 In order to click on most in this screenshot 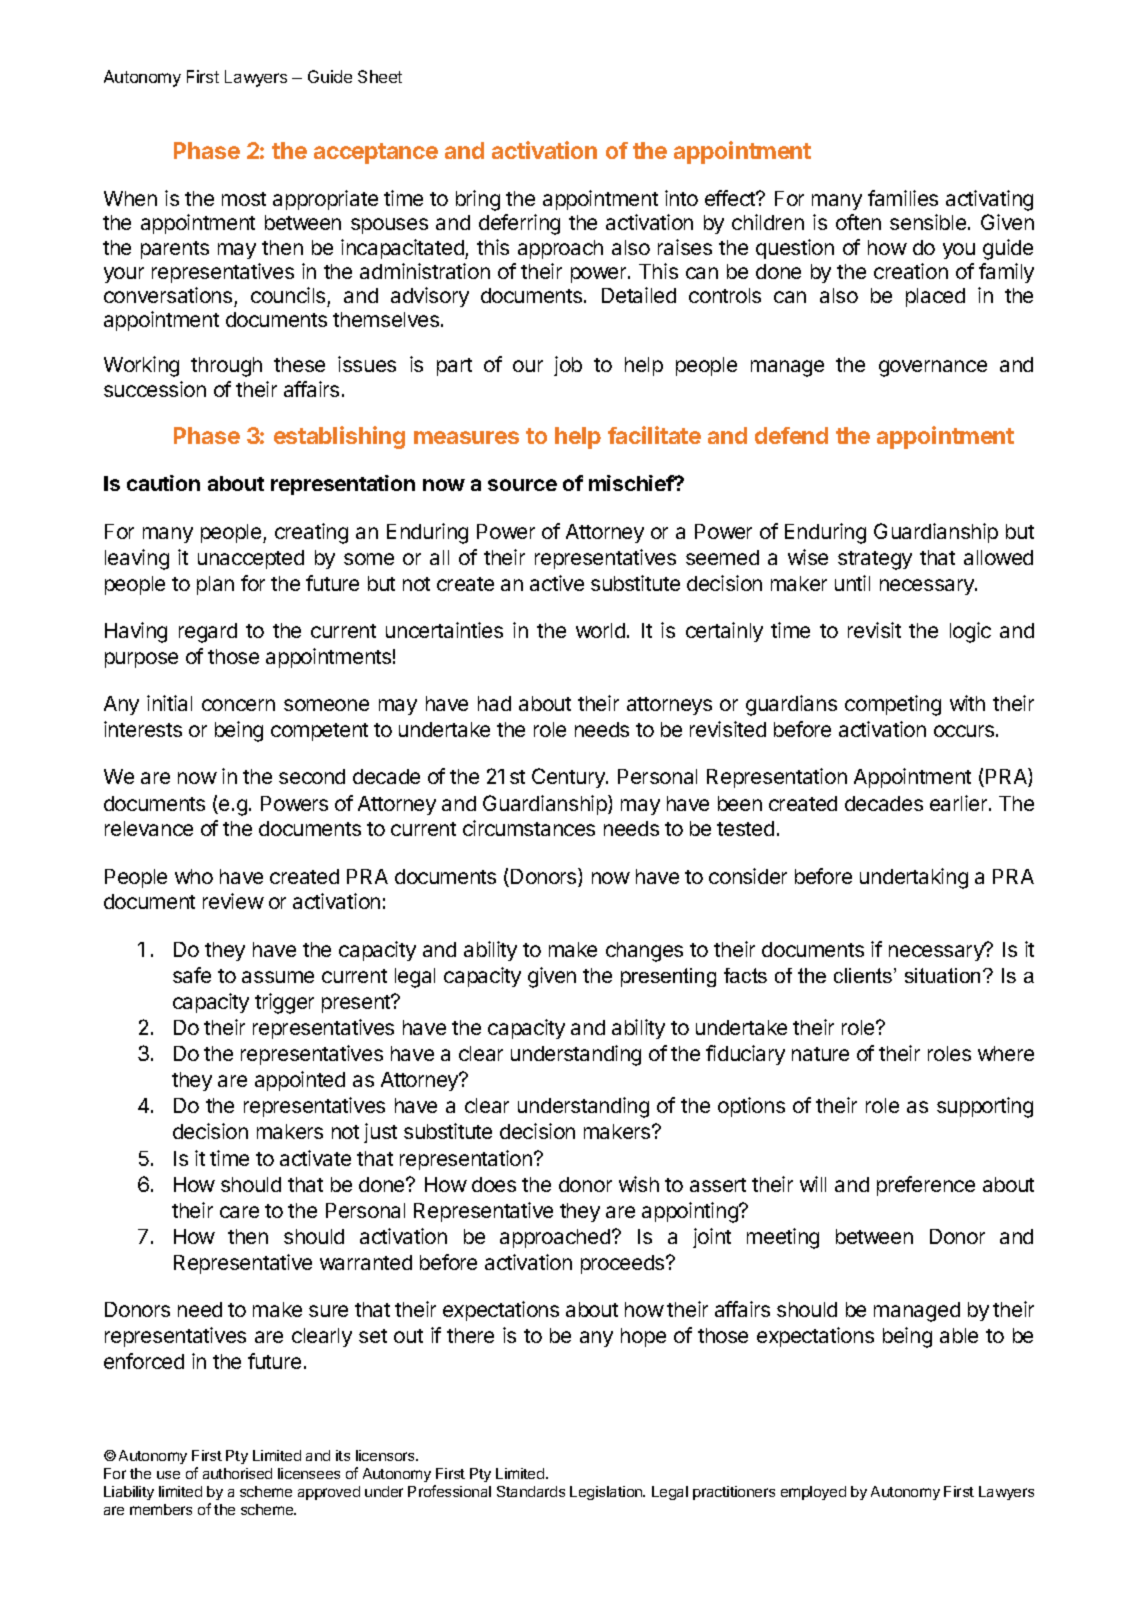, I will do `click(244, 199)`.
